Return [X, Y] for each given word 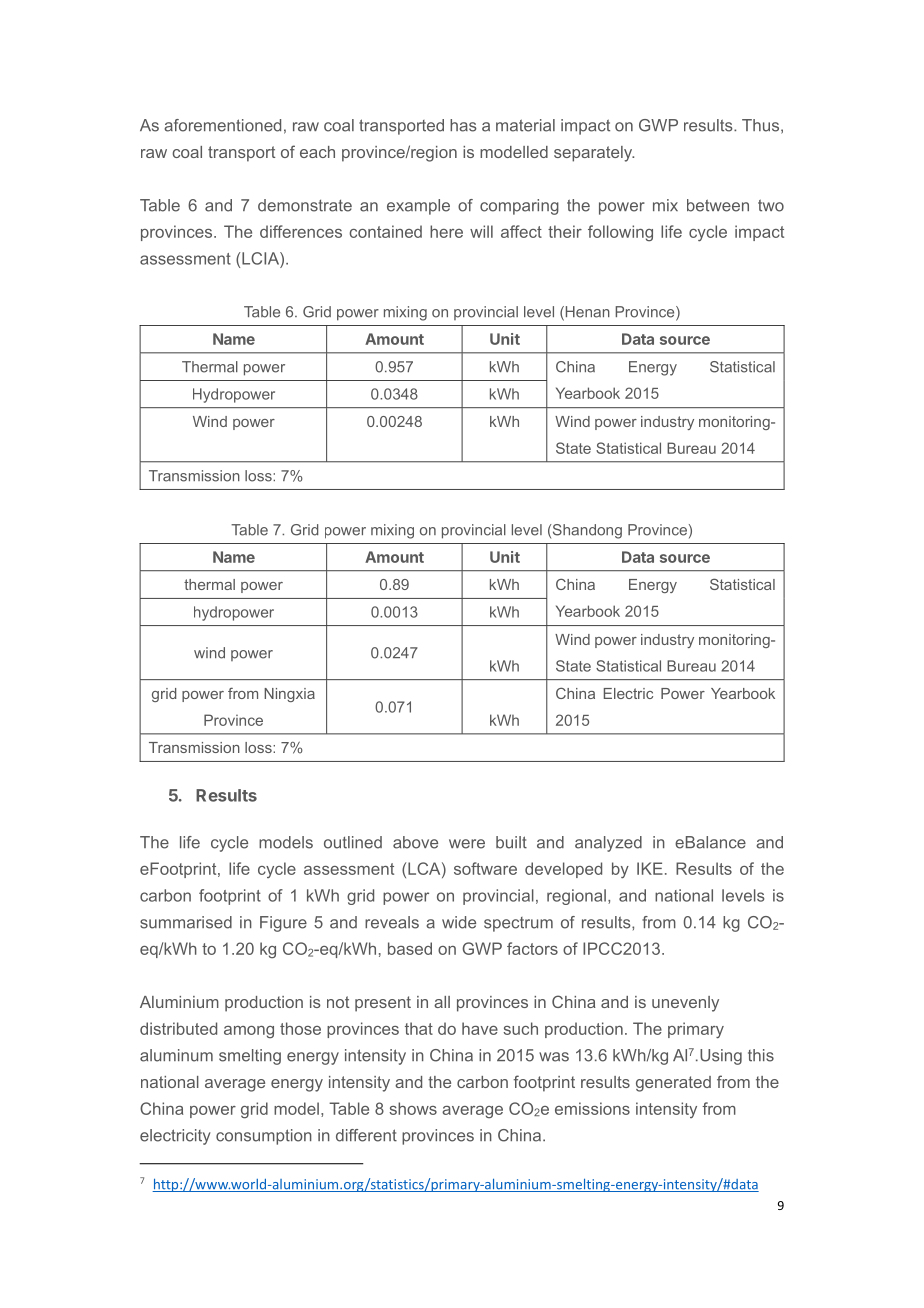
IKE [650, 868]
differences [301, 231]
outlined [353, 842]
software [485, 868]
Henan [586, 313]
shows [413, 1108]
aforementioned [222, 125]
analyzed [608, 844]
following [620, 233]
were [467, 844]
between [718, 205]
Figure [283, 924]
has [463, 125]
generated [673, 1084]
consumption [264, 1137]
